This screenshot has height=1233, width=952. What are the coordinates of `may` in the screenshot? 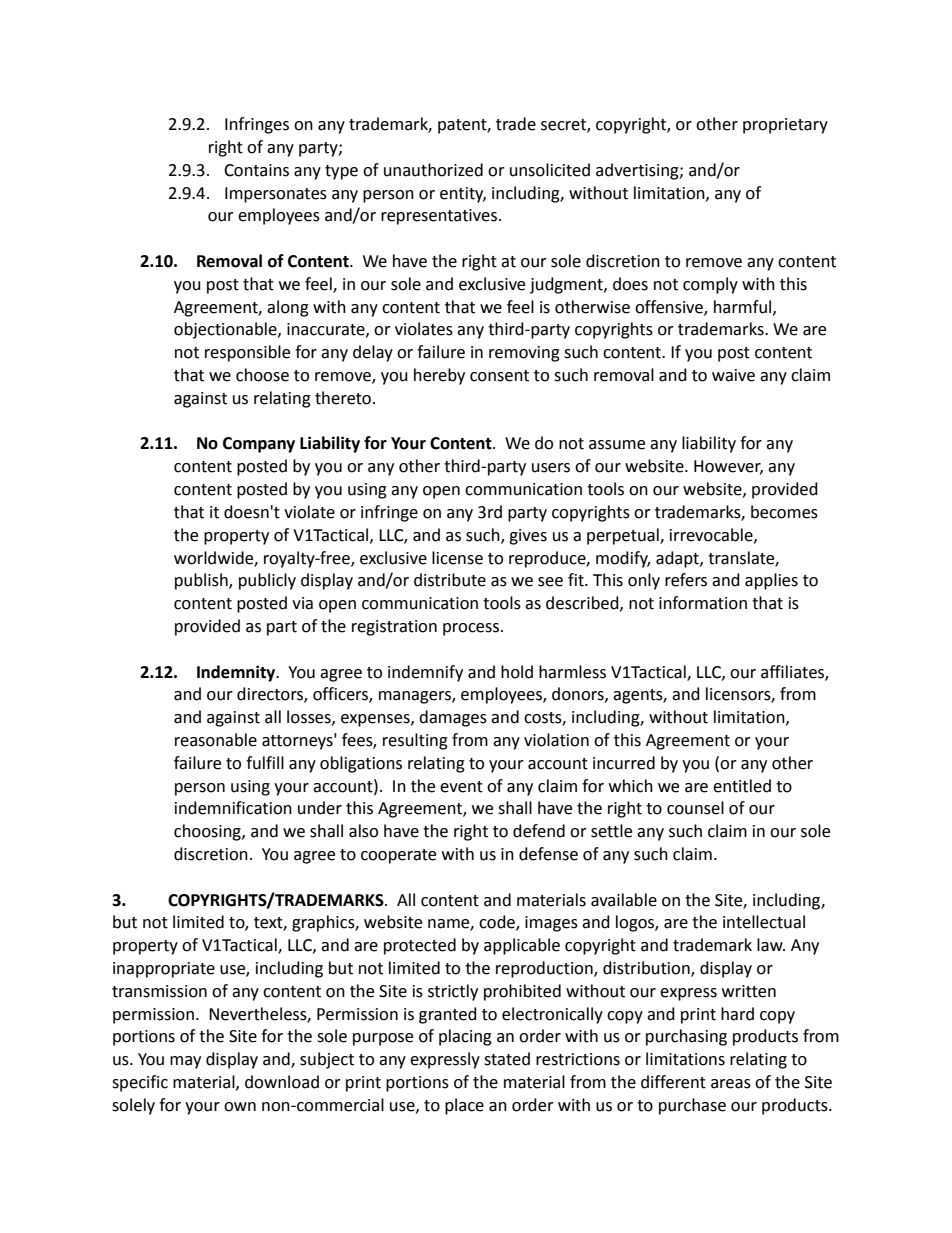 It's located at (185, 1062).
